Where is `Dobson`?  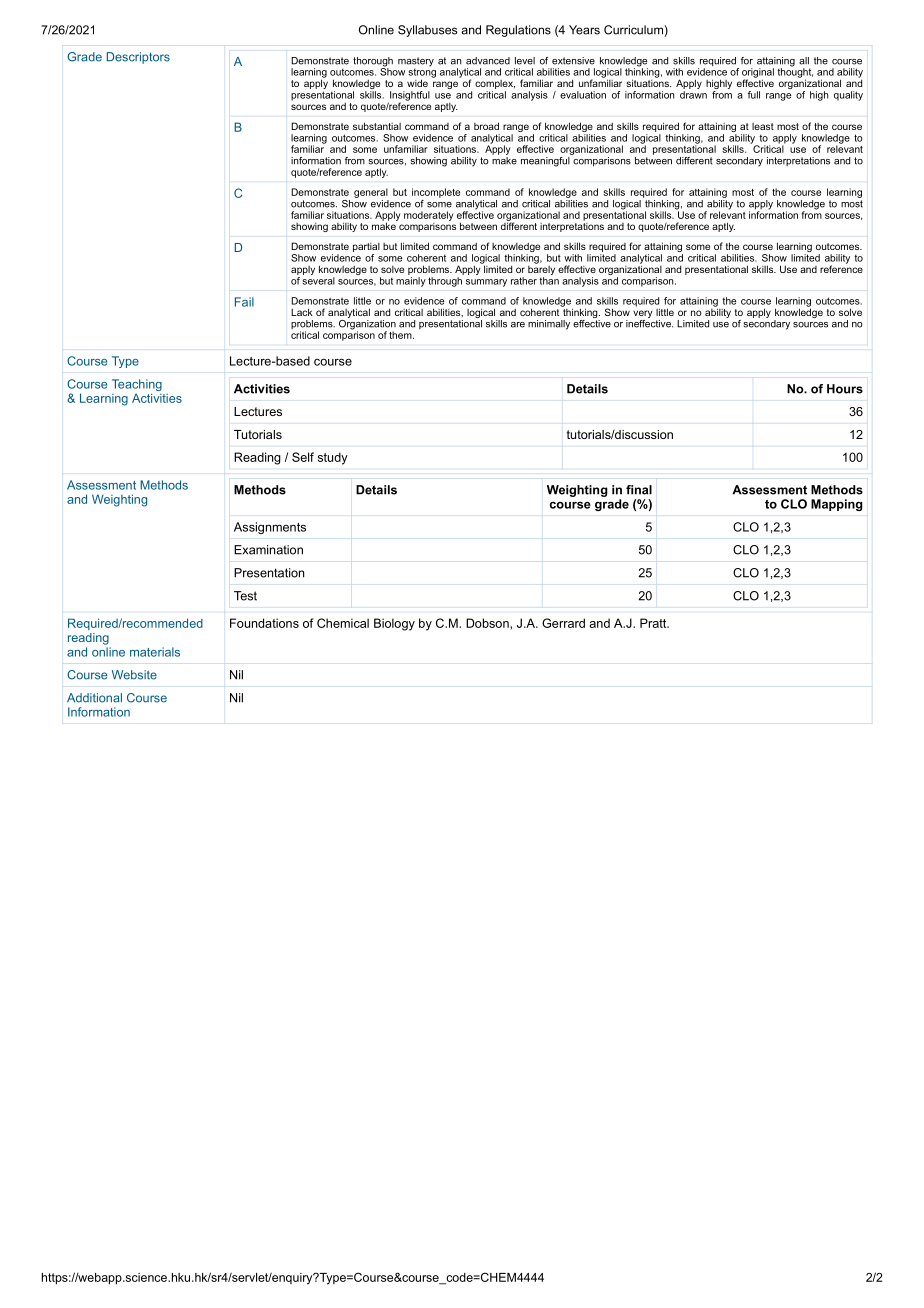 Dobson is located at coordinates (488, 623).
